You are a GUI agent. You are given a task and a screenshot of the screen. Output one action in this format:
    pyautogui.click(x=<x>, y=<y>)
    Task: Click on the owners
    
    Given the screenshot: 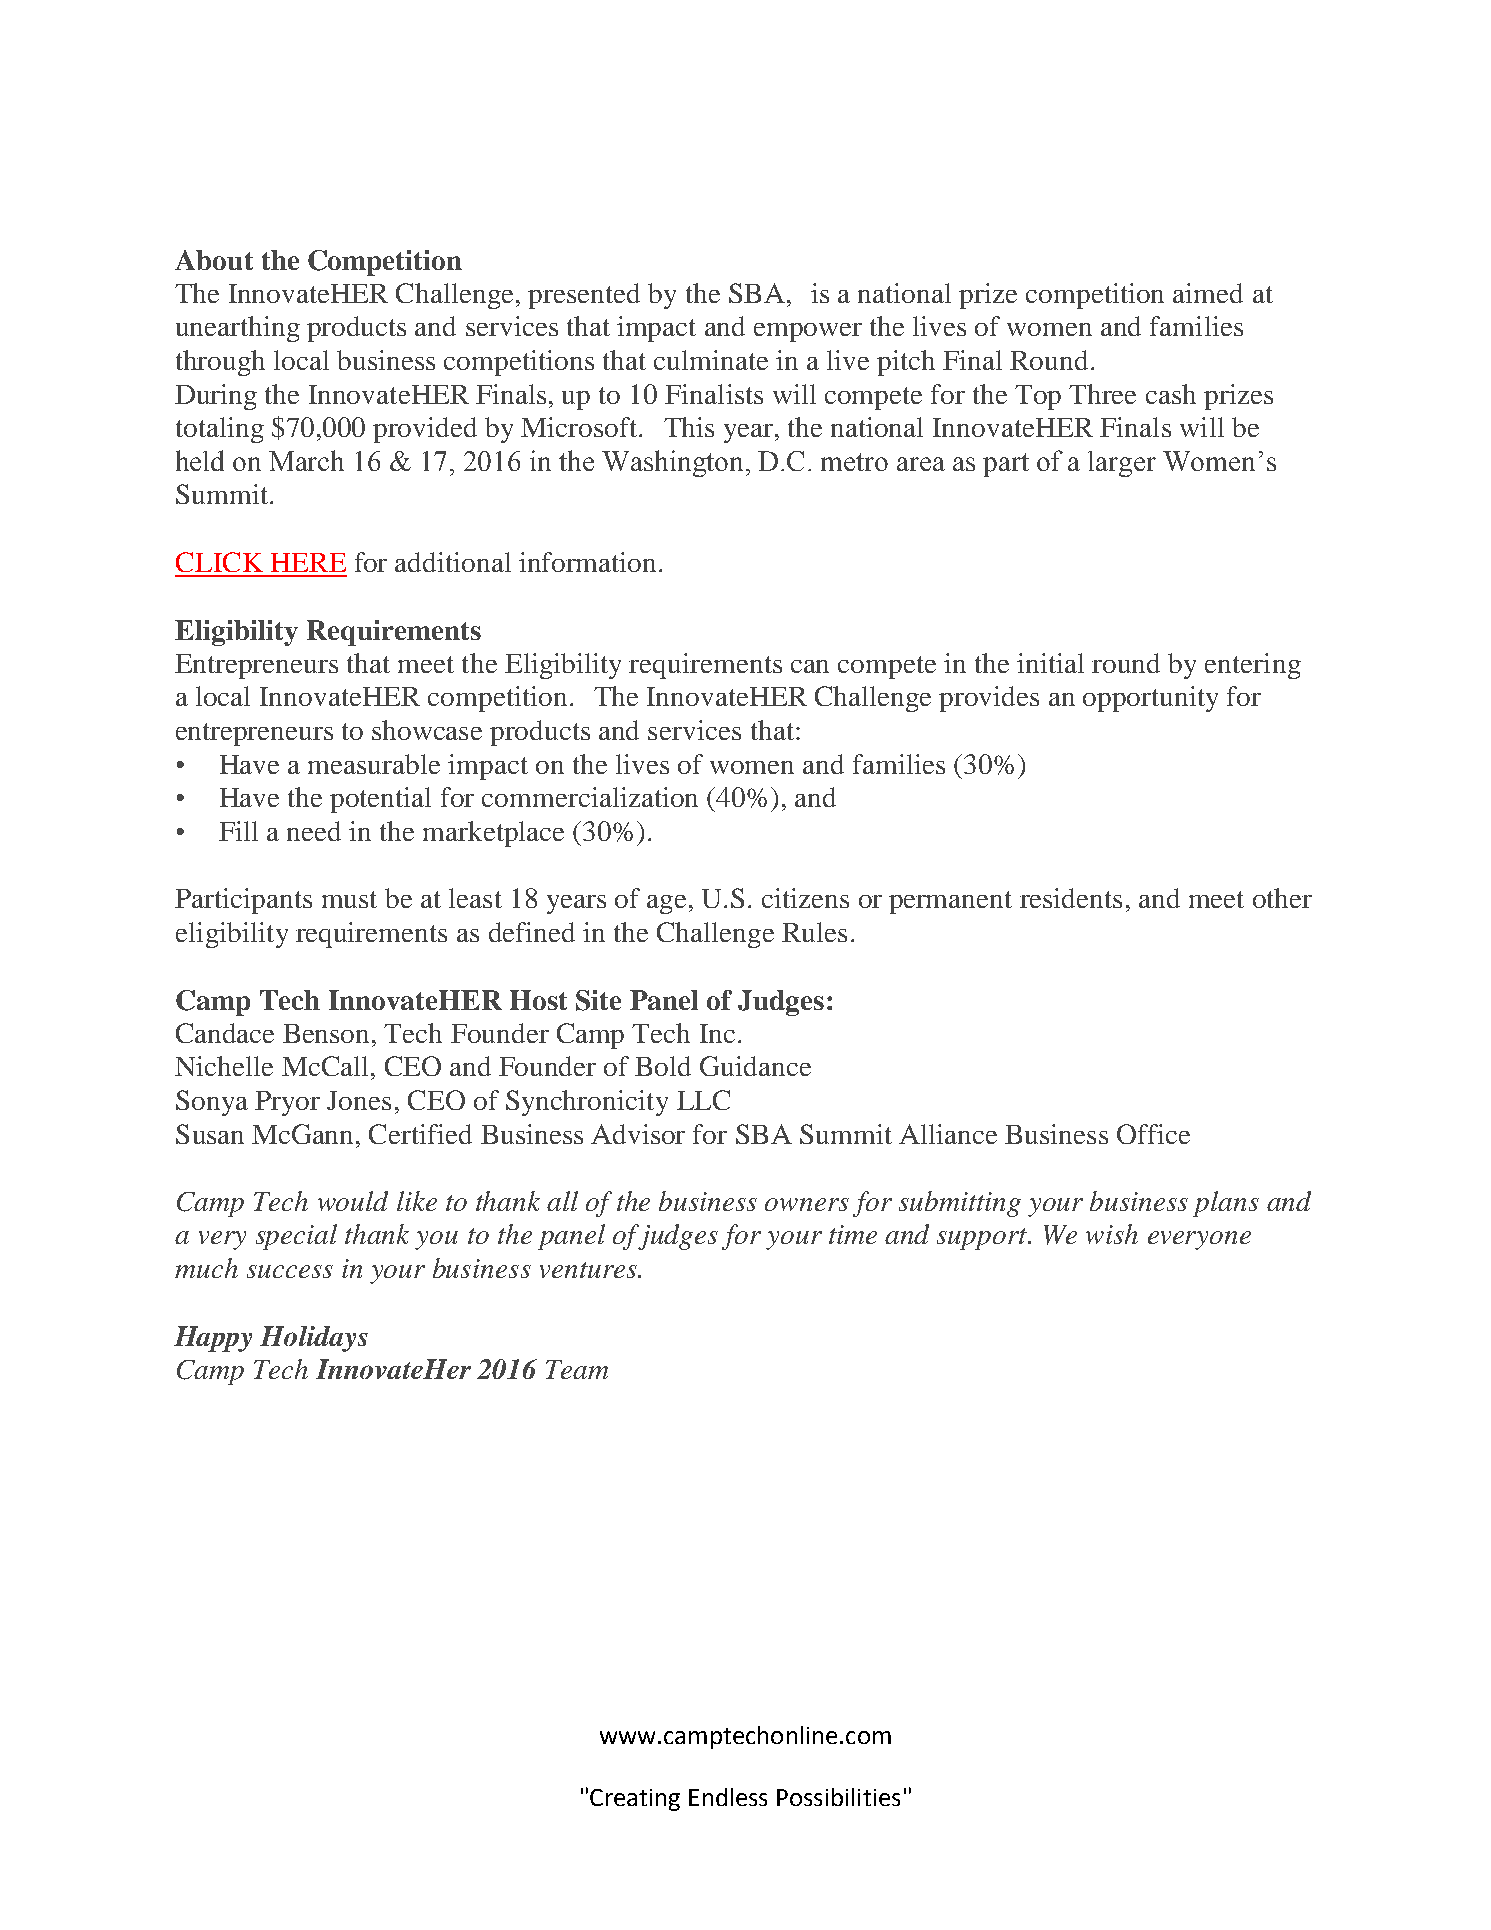 What is the action you would take?
    pyautogui.click(x=807, y=1204)
